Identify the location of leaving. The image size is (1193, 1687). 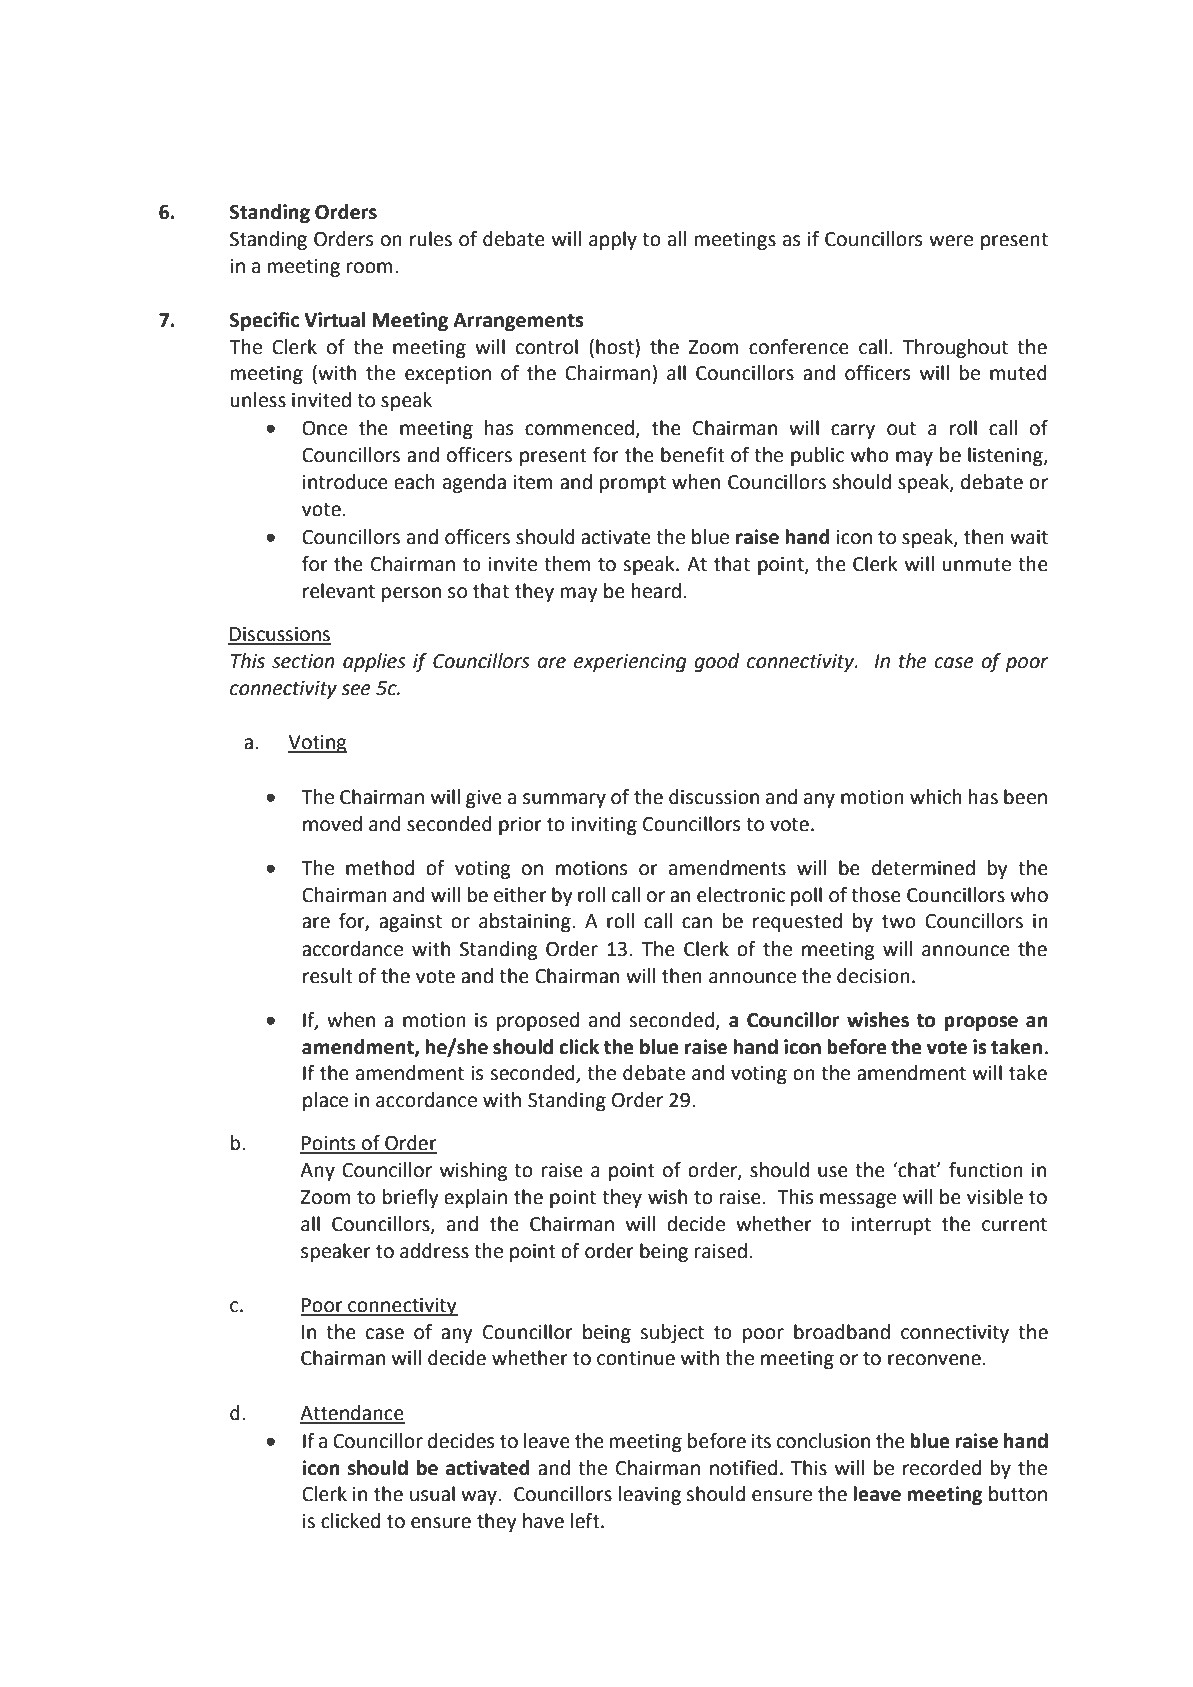
(650, 1495).
